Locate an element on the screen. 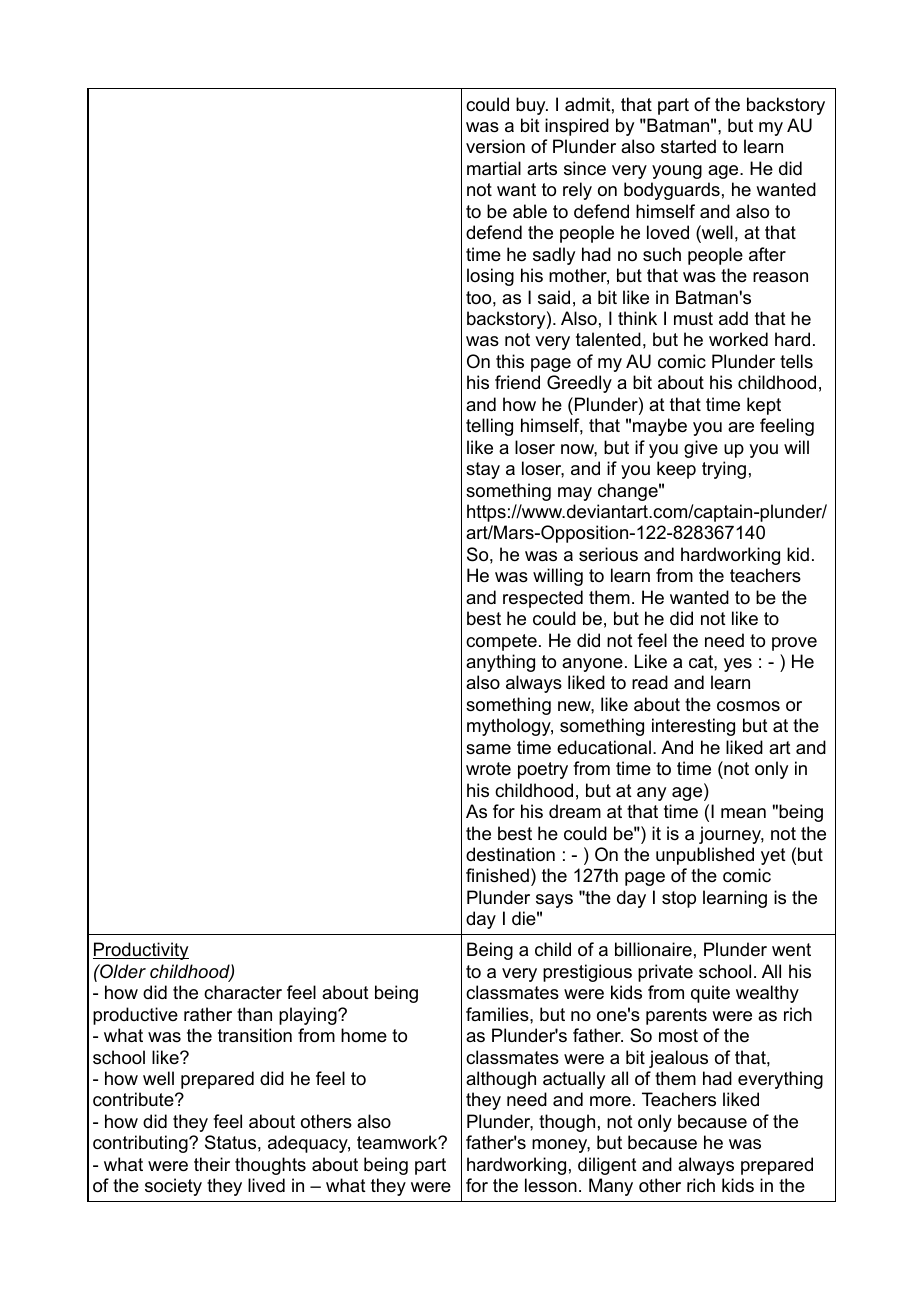  trying is located at coordinates (724, 470).
